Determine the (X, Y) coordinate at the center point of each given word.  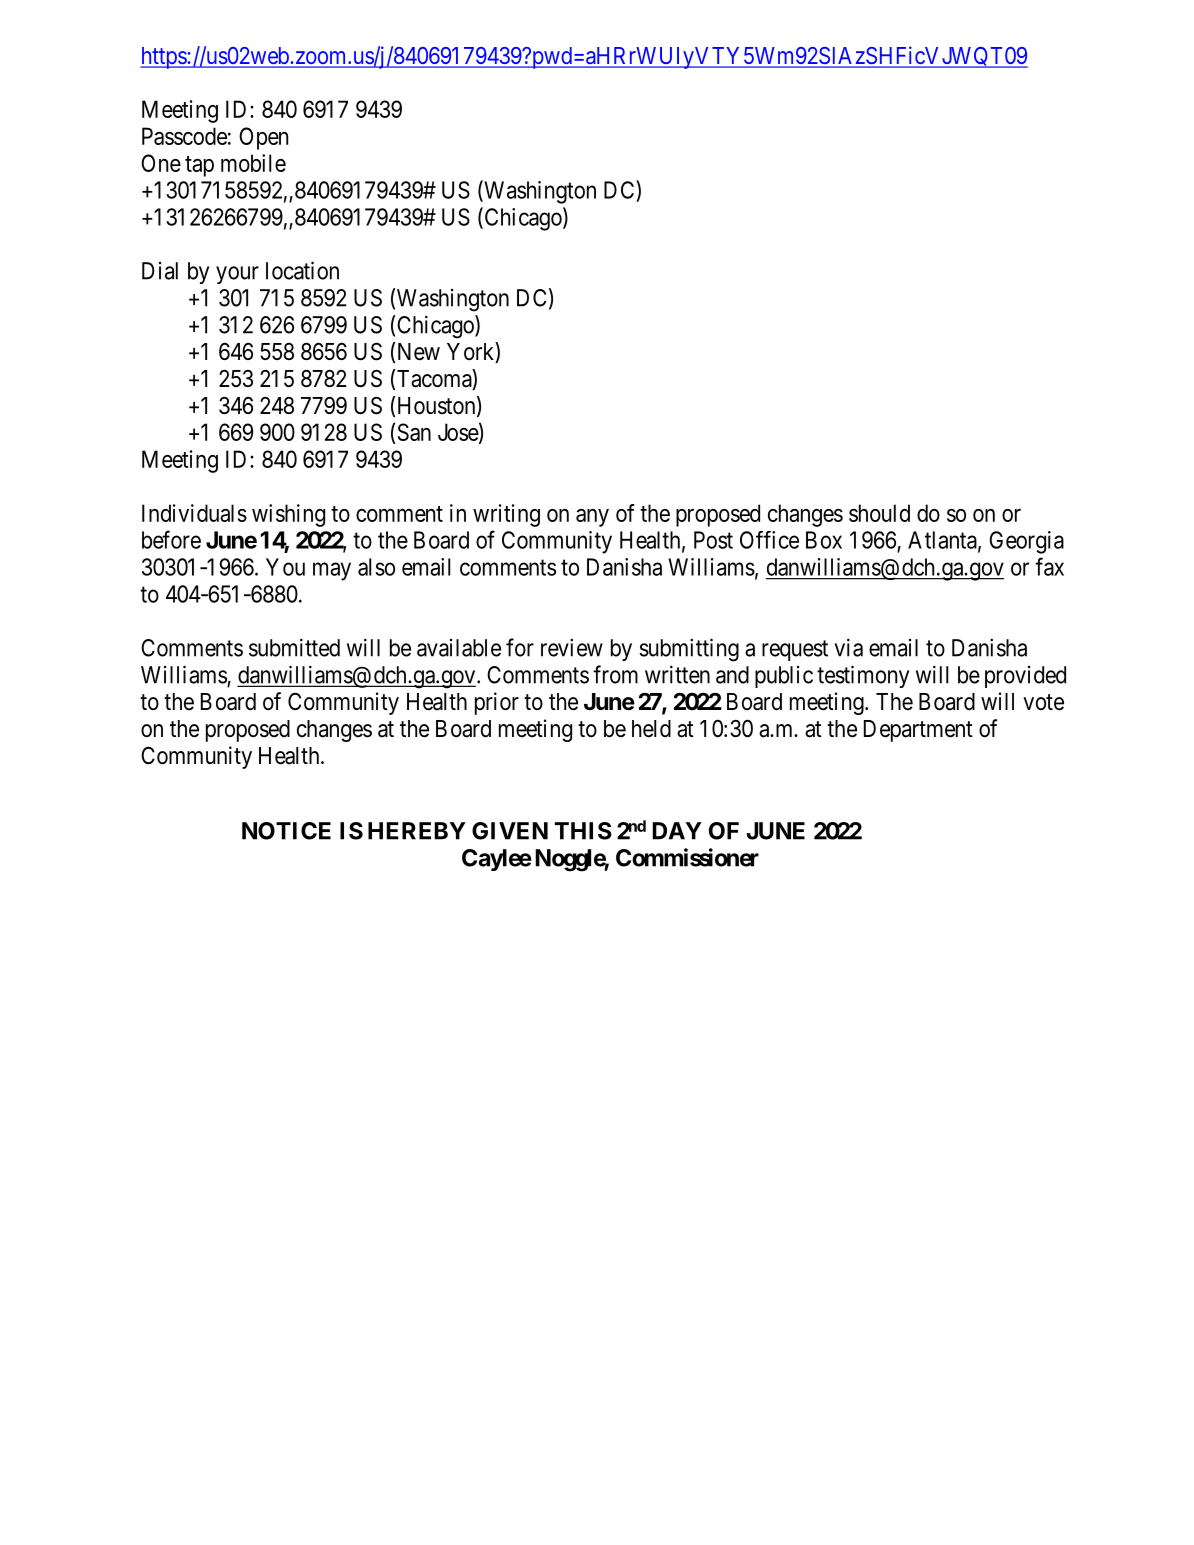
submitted (294, 647)
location (302, 270)
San (414, 432)
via (848, 647)
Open (263, 138)
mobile (253, 163)
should (879, 513)
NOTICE (286, 831)
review (572, 647)
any (592, 518)
